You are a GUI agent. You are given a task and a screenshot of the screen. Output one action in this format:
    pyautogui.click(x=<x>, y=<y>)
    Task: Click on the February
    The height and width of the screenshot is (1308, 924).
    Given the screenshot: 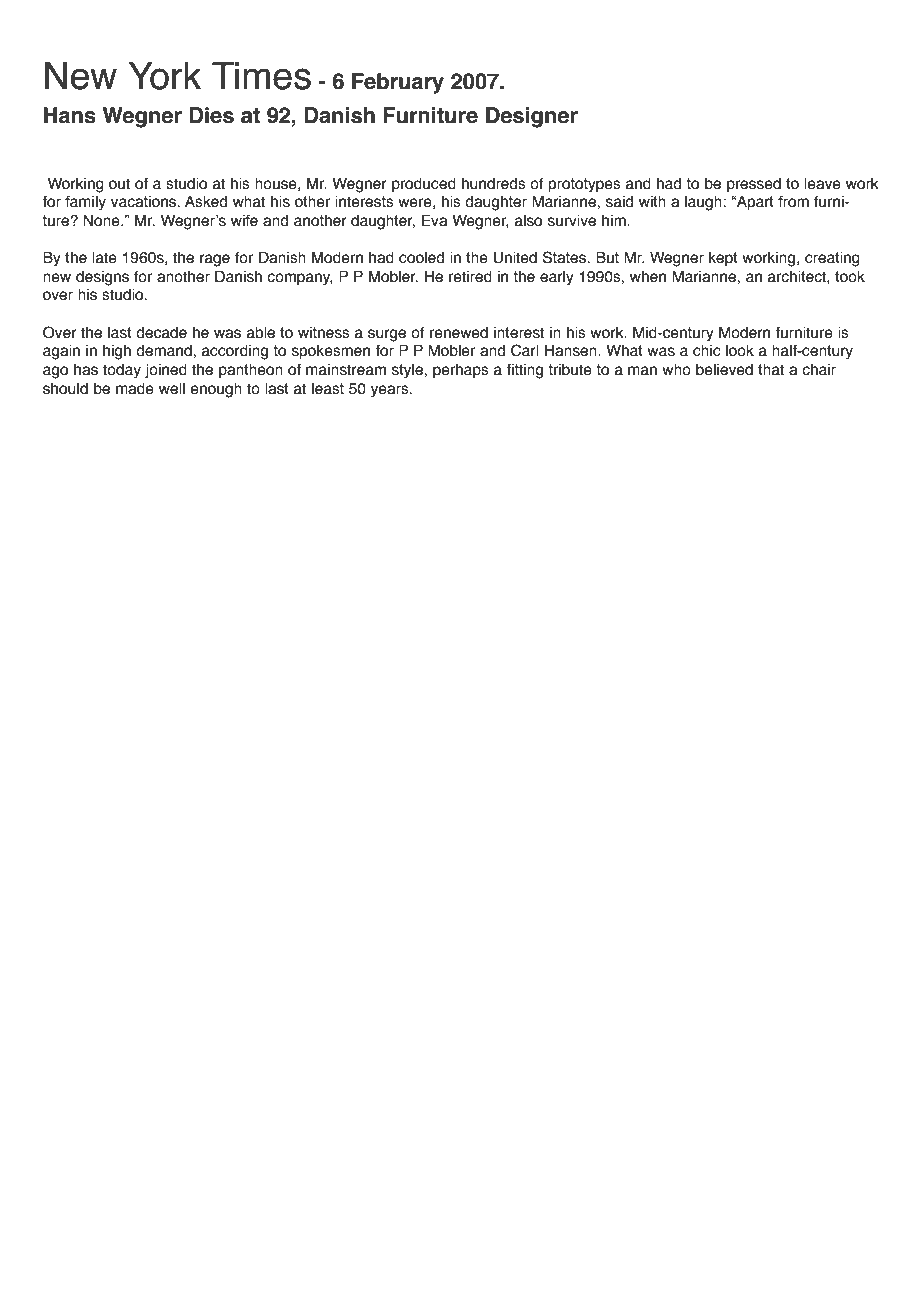 What is the action you would take?
    pyautogui.click(x=398, y=83)
